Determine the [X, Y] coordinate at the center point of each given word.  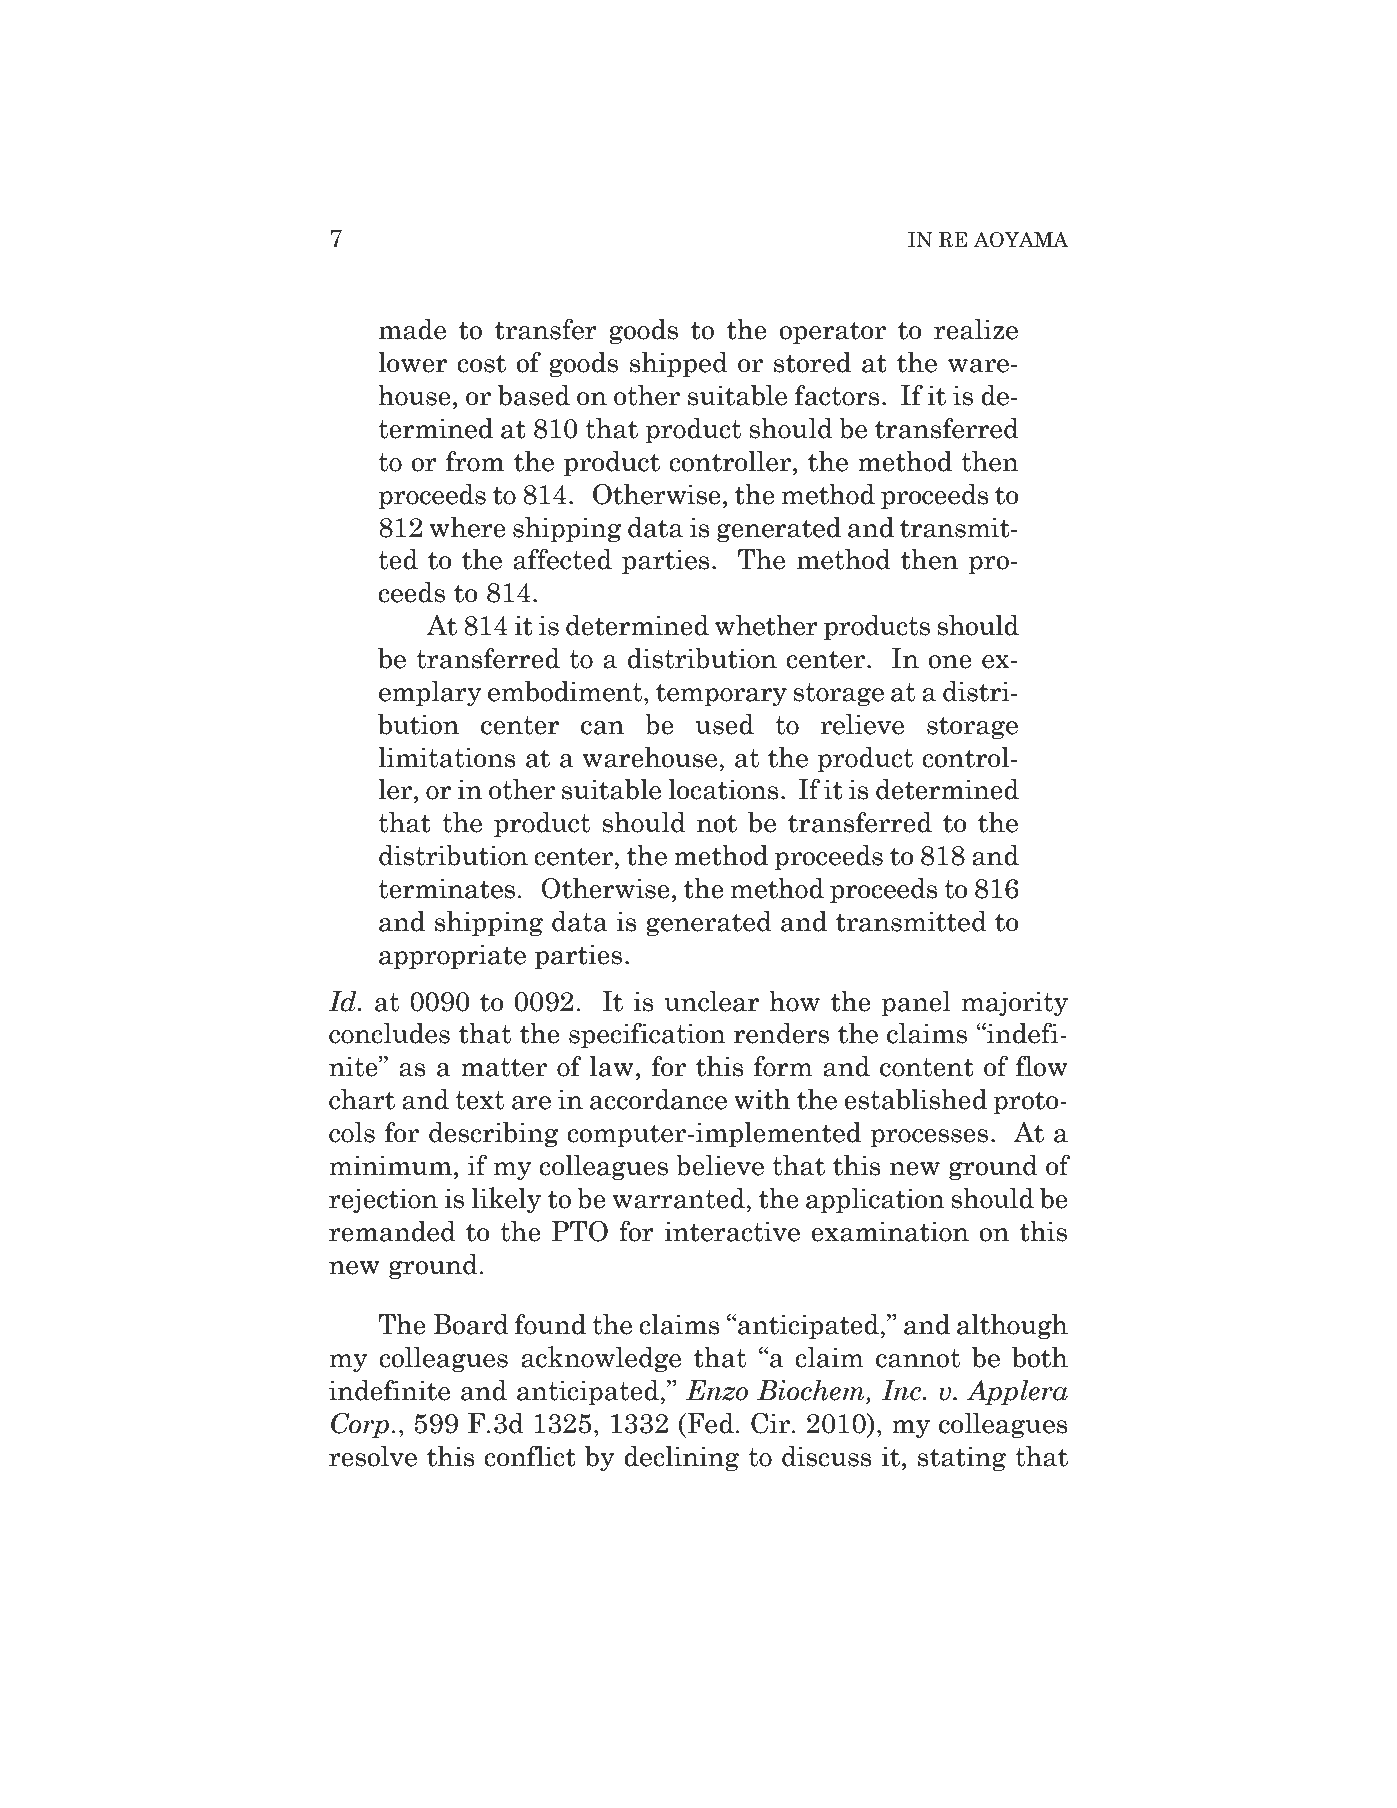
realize [976, 329]
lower [412, 362]
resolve [373, 1456]
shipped [679, 364]
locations [723, 789]
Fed [709, 1423]
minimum [391, 1165]
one [950, 662]
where [468, 527]
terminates [446, 888]
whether [766, 625]
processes [929, 1138]
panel [916, 1003]
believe [720, 1165]
